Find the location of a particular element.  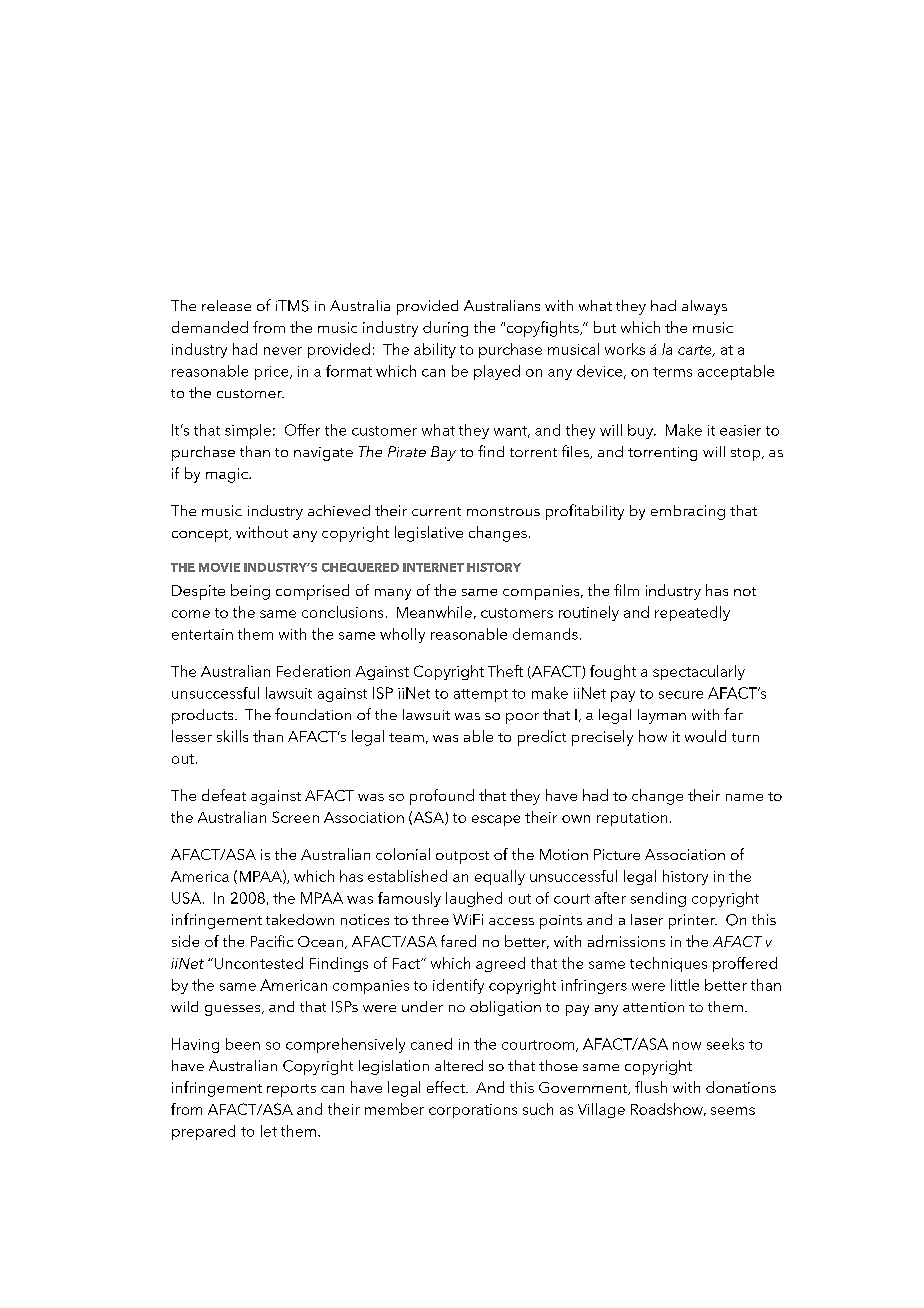

concept is located at coordinates (201, 535).
